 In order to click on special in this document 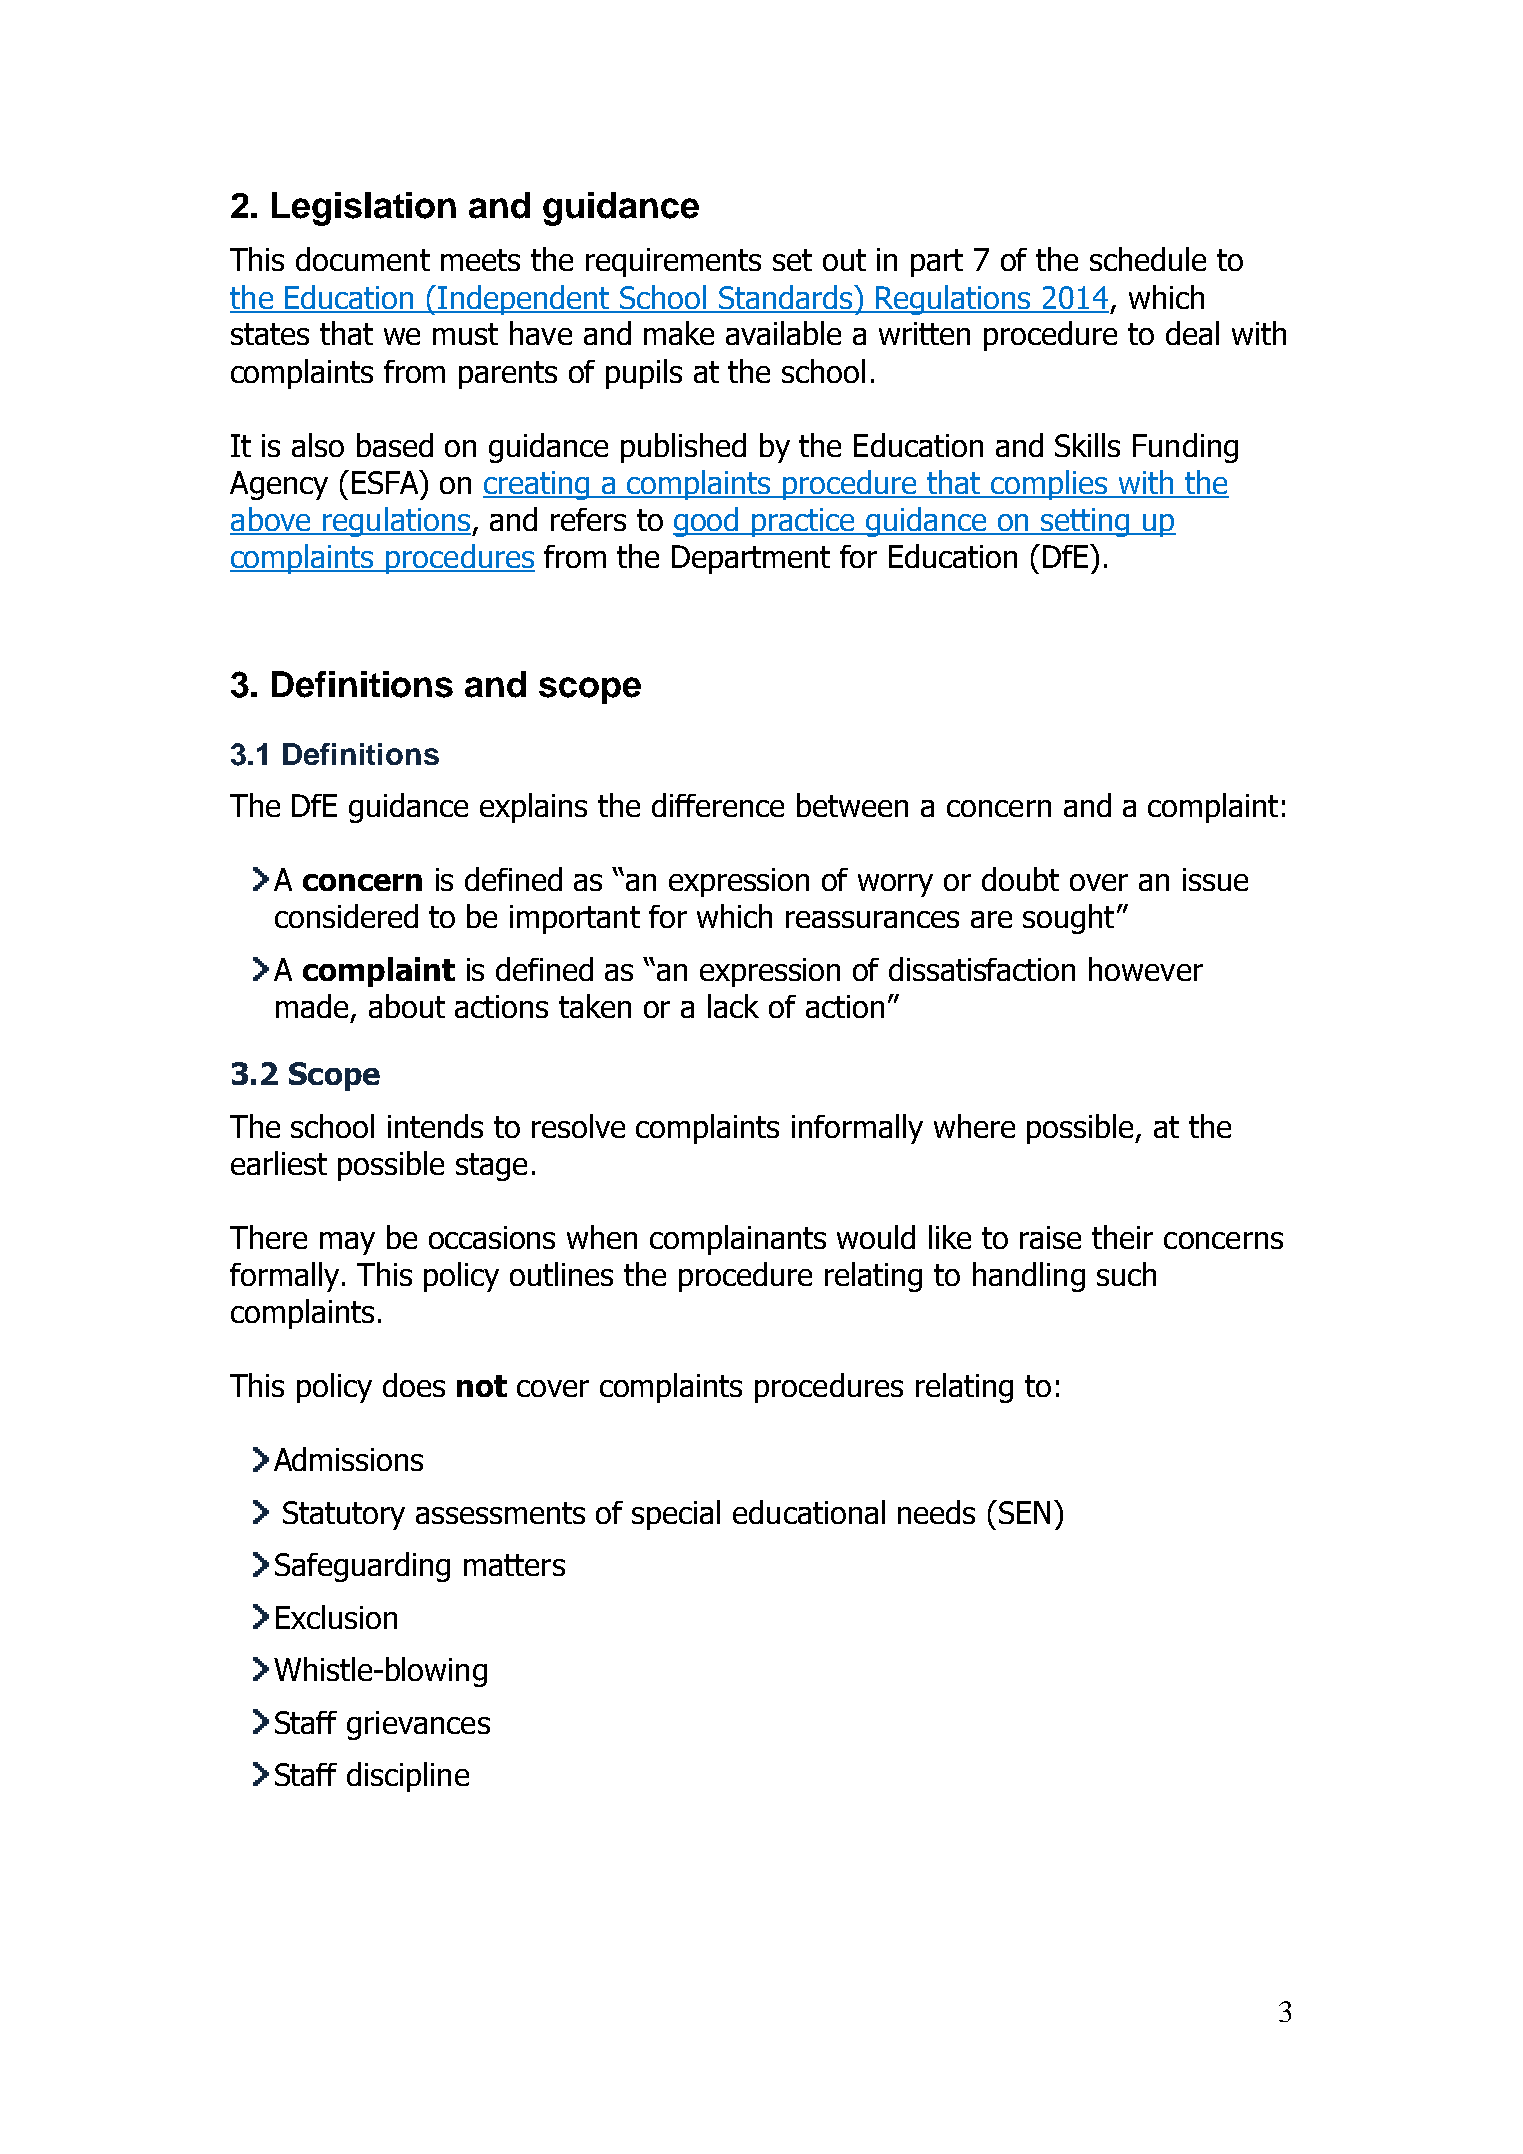, I will do `click(676, 1515)`.
